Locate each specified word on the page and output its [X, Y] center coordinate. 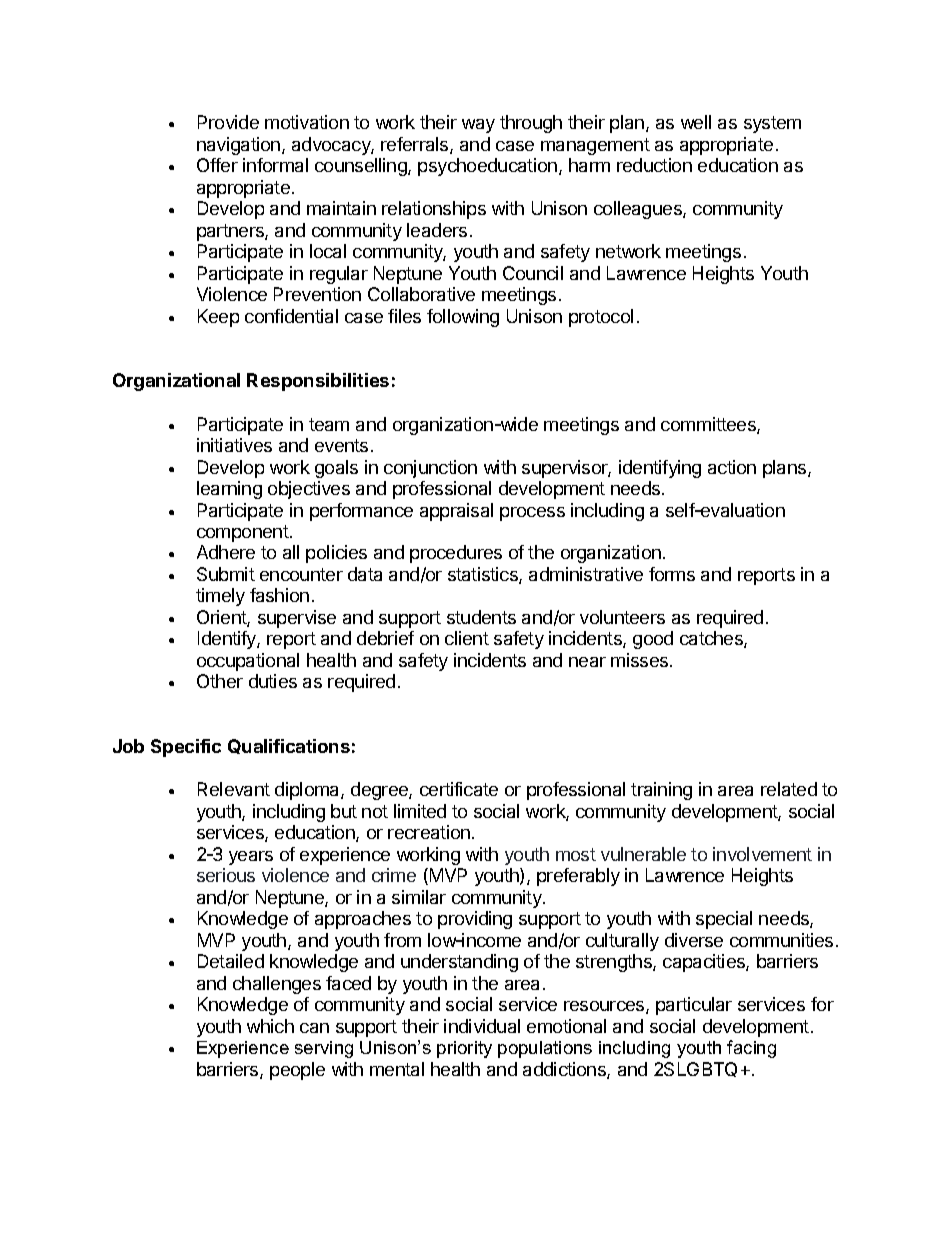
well [696, 122]
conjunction [430, 469]
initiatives [234, 445]
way [478, 126]
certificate [459, 789]
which [270, 1026]
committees [709, 425]
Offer [217, 165]
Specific [186, 748]
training [661, 791]
